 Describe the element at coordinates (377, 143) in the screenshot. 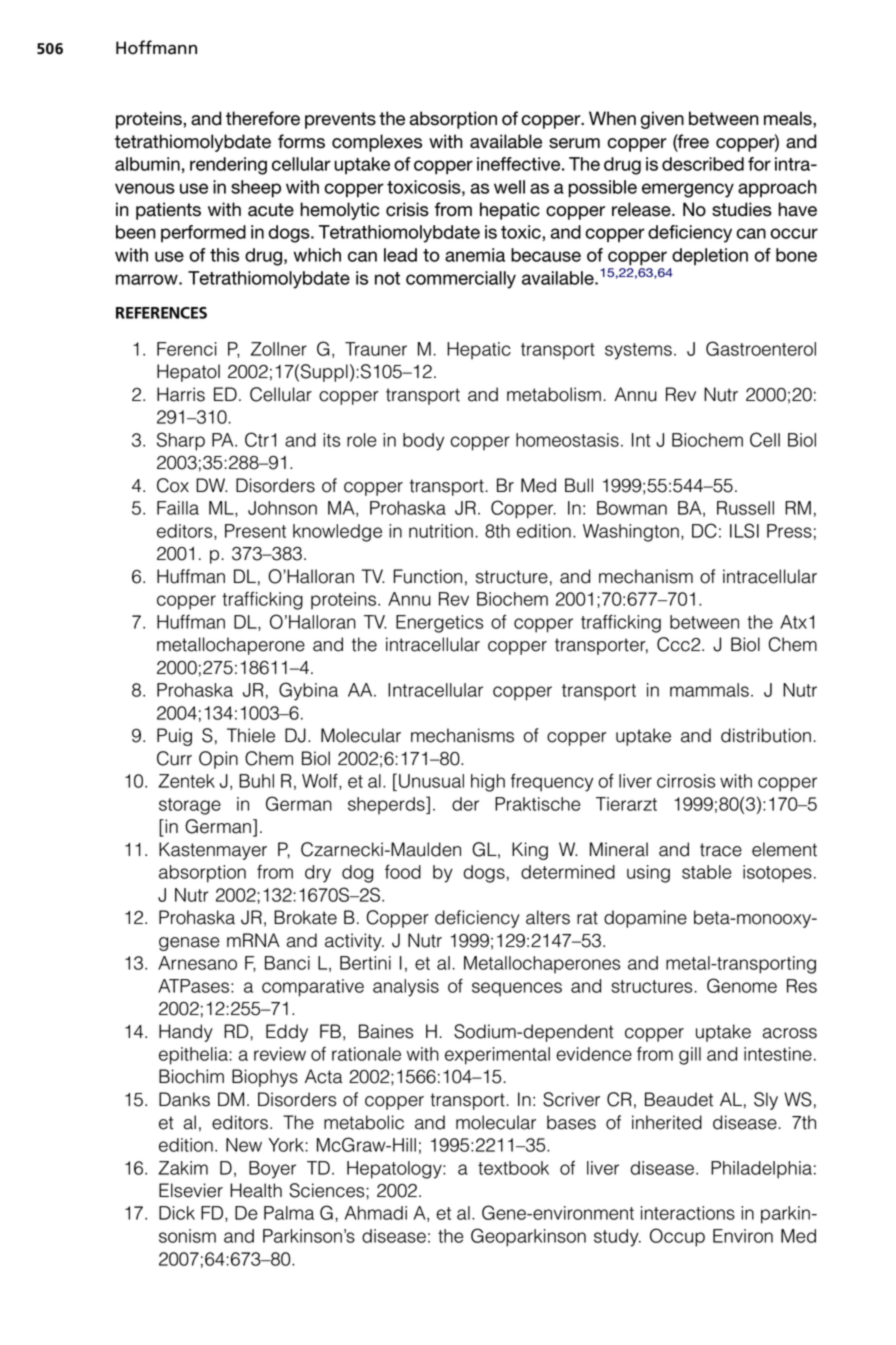

I see `complexes` at that location.
